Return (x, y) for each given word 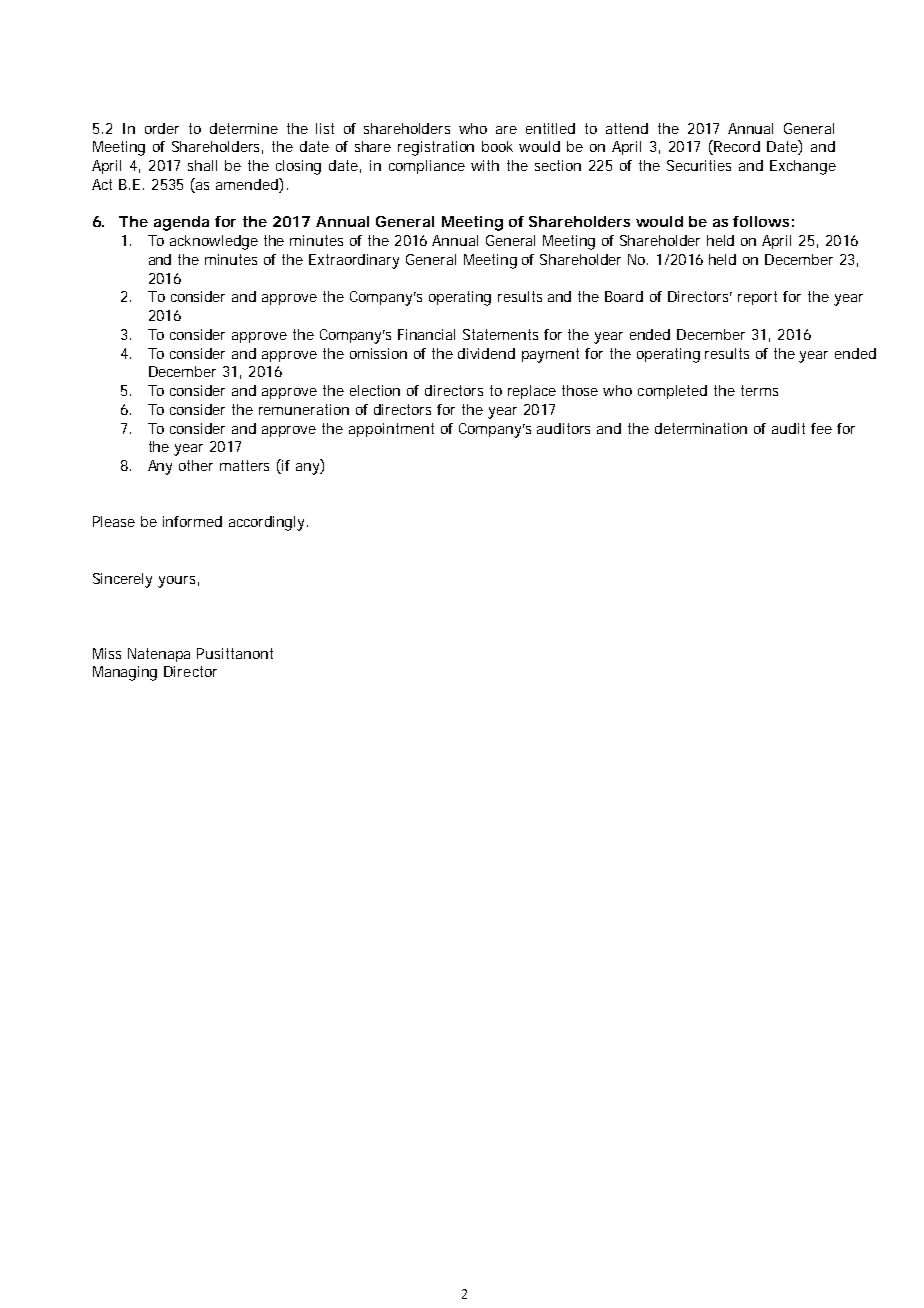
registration (436, 148)
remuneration (304, 409)
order (162, 128)
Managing (125, 673)
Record (736, 147)
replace (532, 392)
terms (759, 390)
